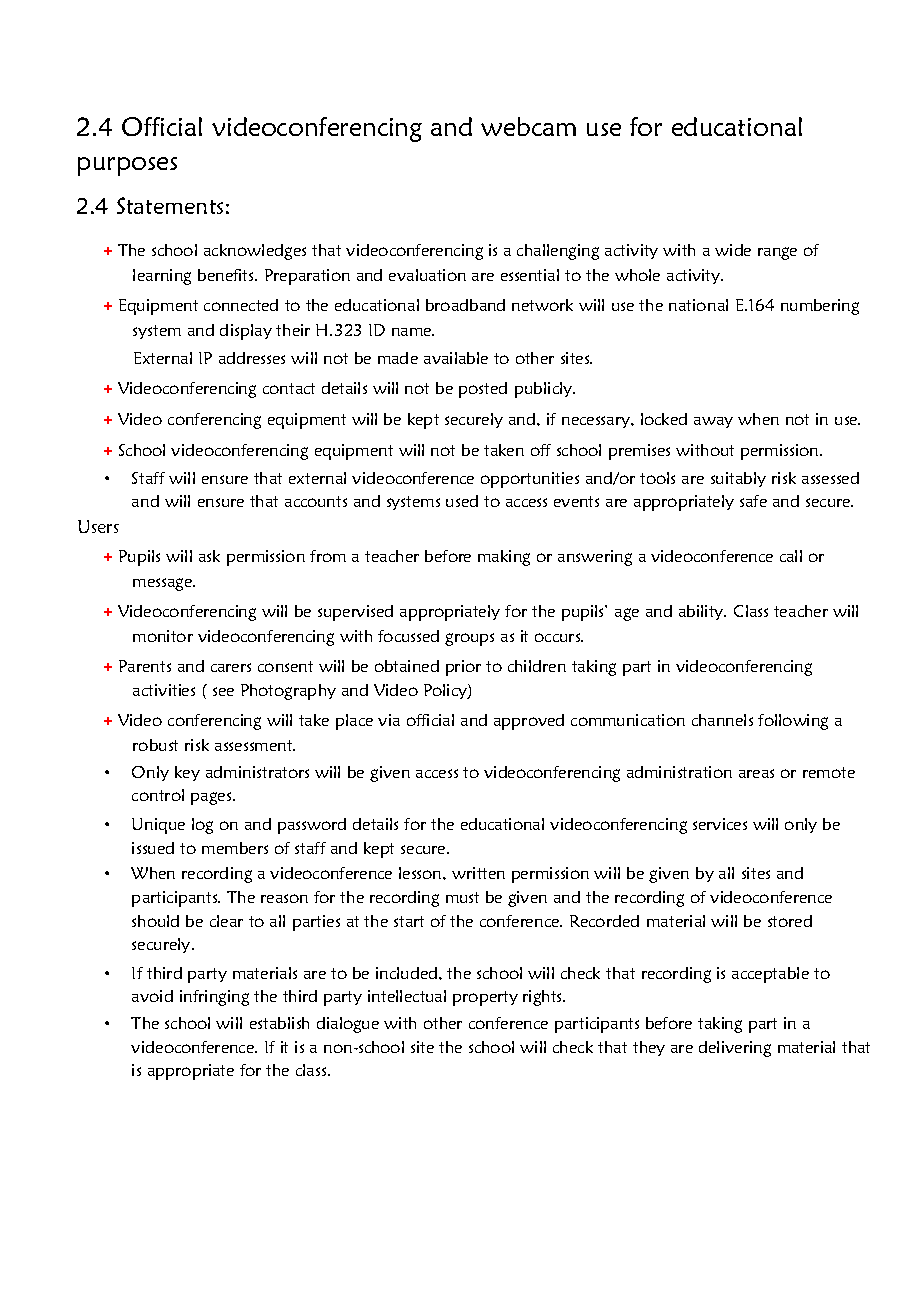  Describe the element at coordinates (212, 798) in the screenshot. I see `pages` at that location.
